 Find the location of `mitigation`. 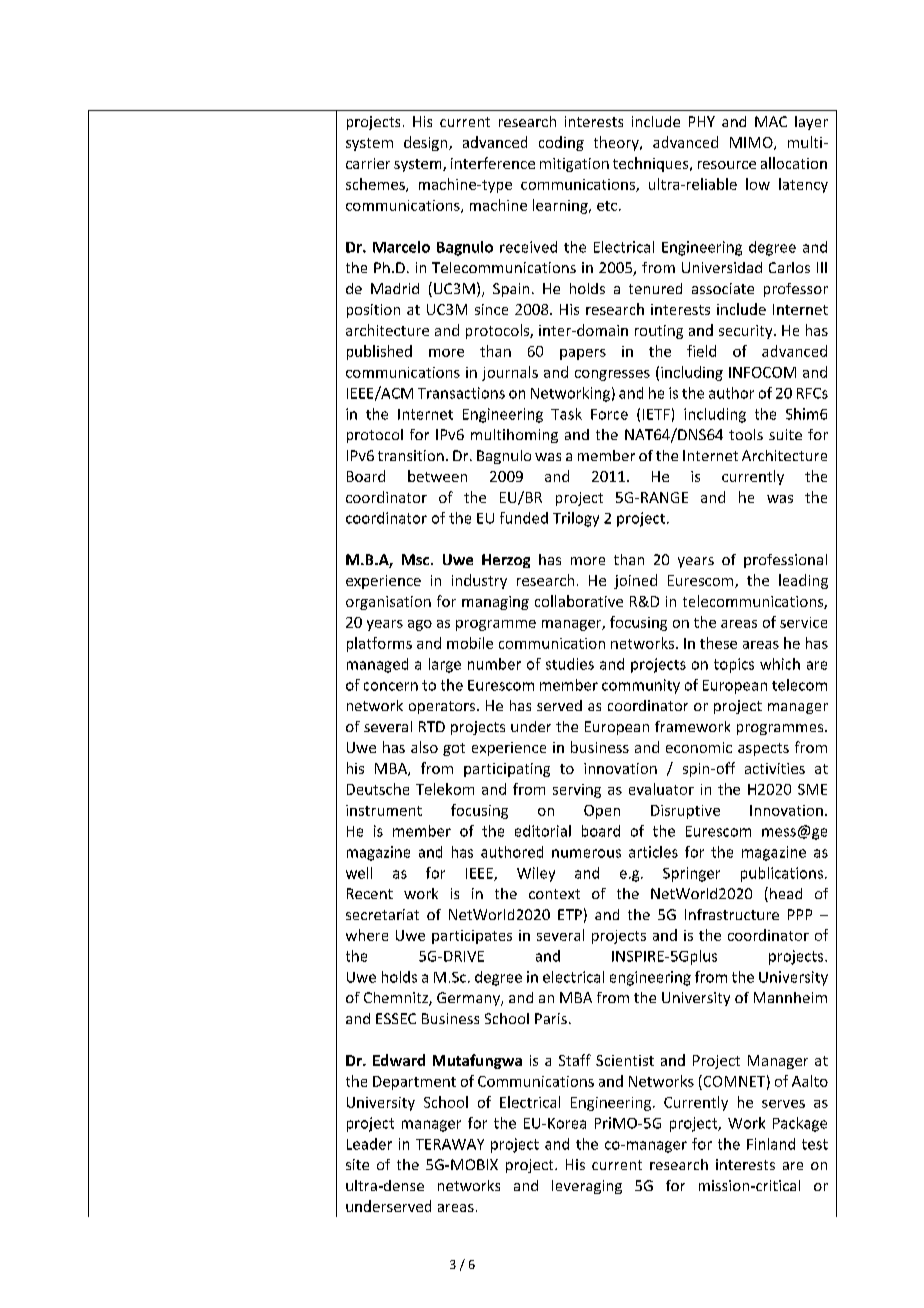

mitigation is located at coordinates (574, 165).
